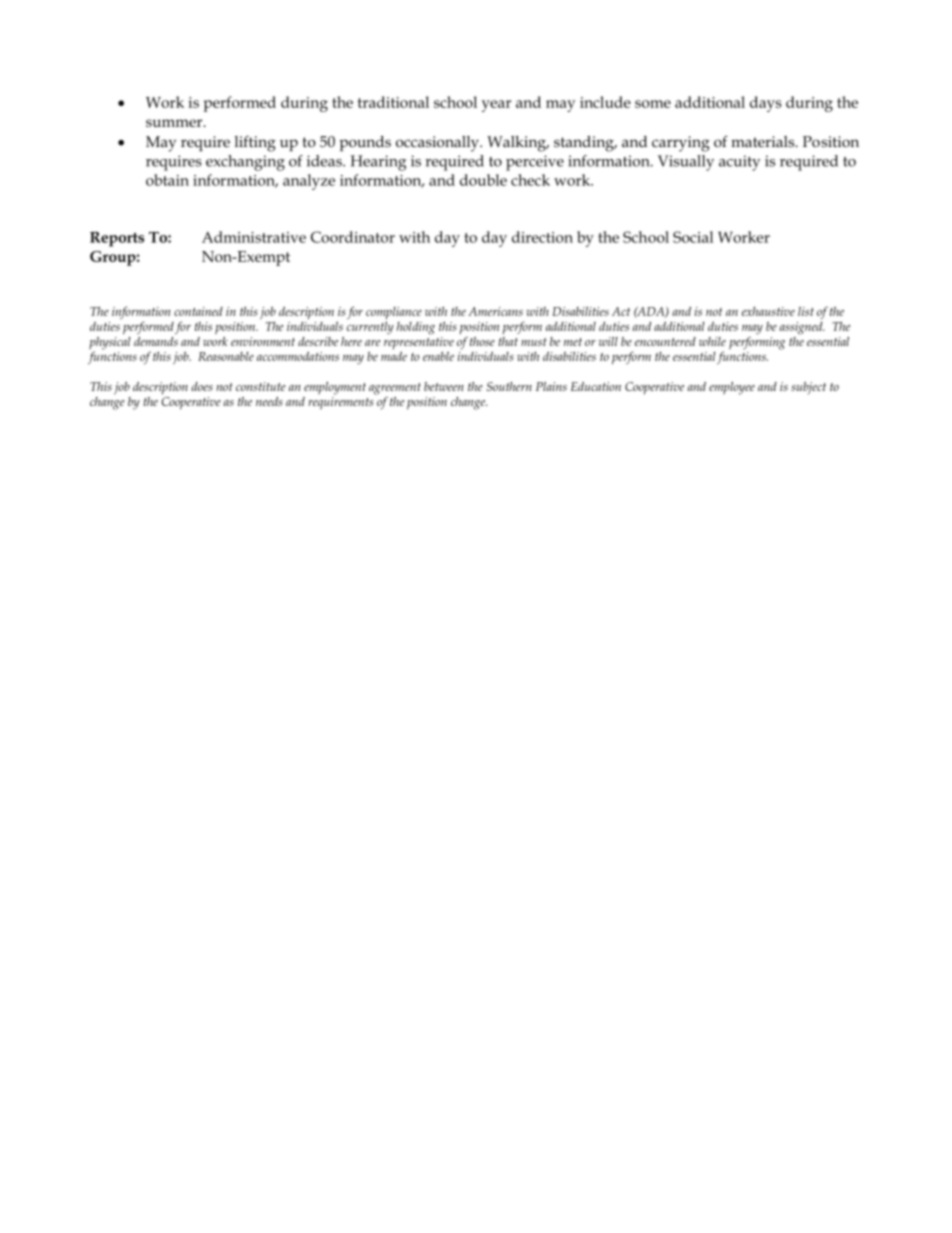 Image resolution: width=952 pixels, height=1233 pixels. What do you see at coordinates (202, 386) in the document?
I see `does` at bounding box center [202, 386].
